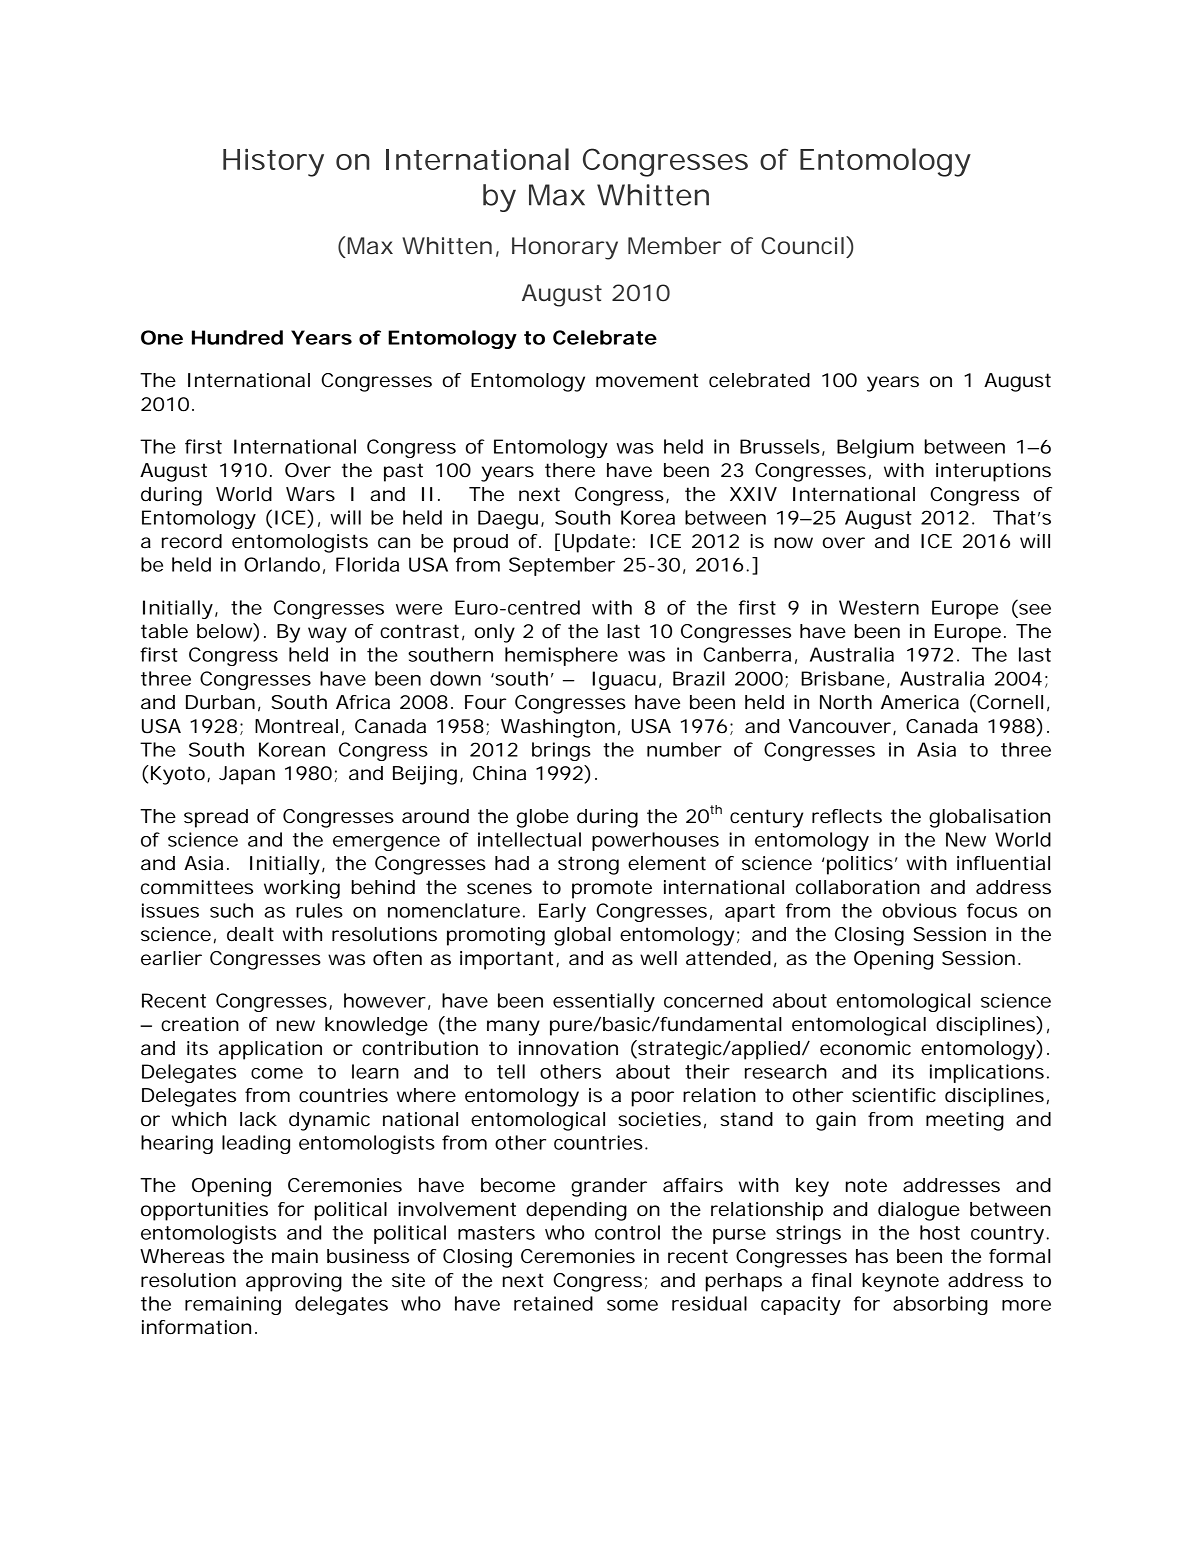 This screenshot has width=1192, height=1543. What do you see at coordinates (273, 162) in the screenshot?
I see `History` at bounding box center [273, 162].
